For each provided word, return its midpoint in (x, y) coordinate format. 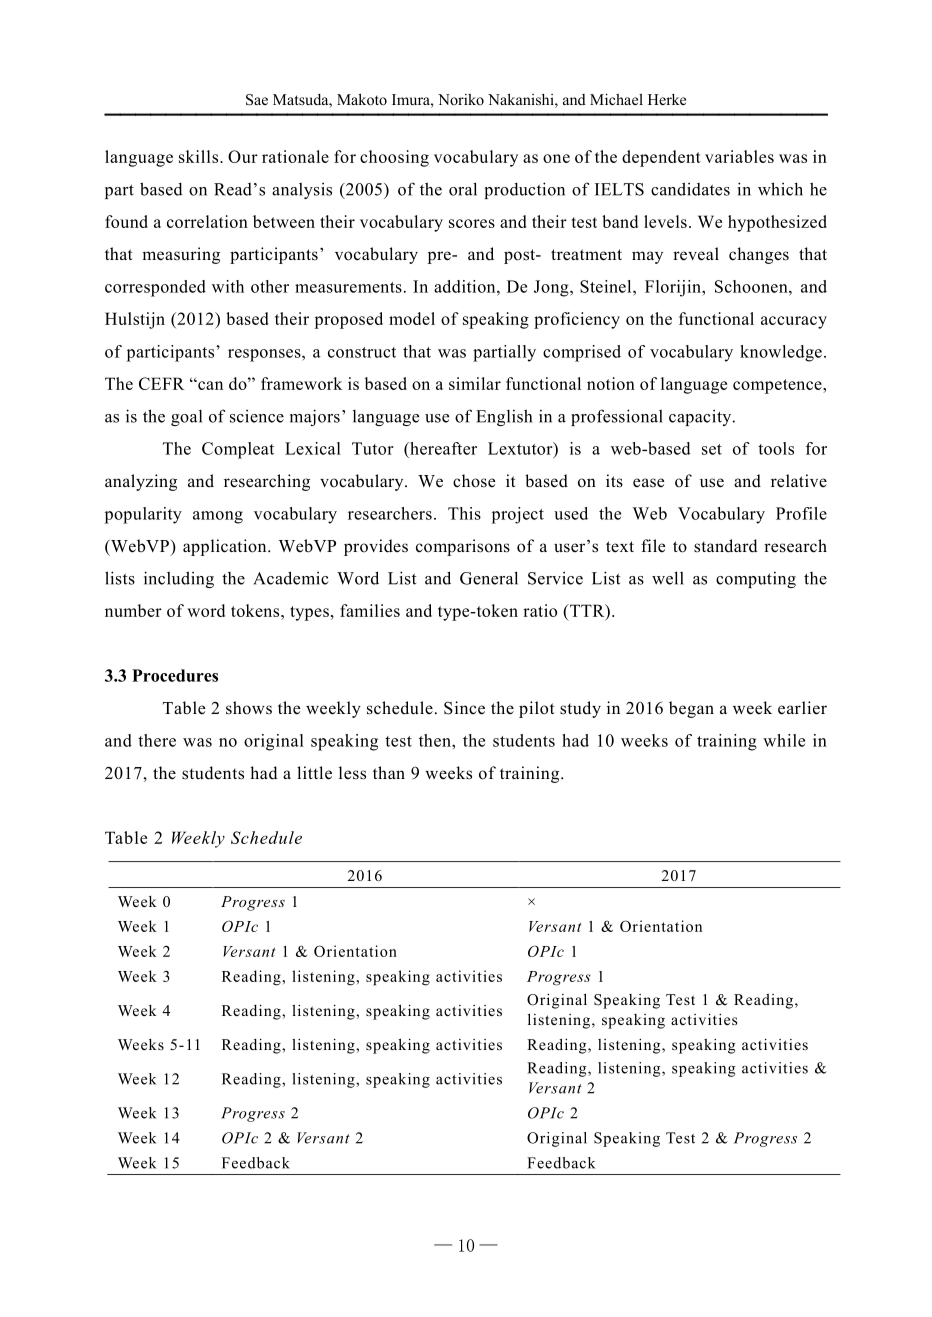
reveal (696, 254)
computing (756, 580)
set (712, 449)
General (489, 578)
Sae (257, 100)
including (179, 579)
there (157, 740)
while (784, 740)
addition (466, 286)
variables (739, 156)
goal (186, 418)
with (228, 286)
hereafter (442, 448)
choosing (394, 158)
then (436, 740)
